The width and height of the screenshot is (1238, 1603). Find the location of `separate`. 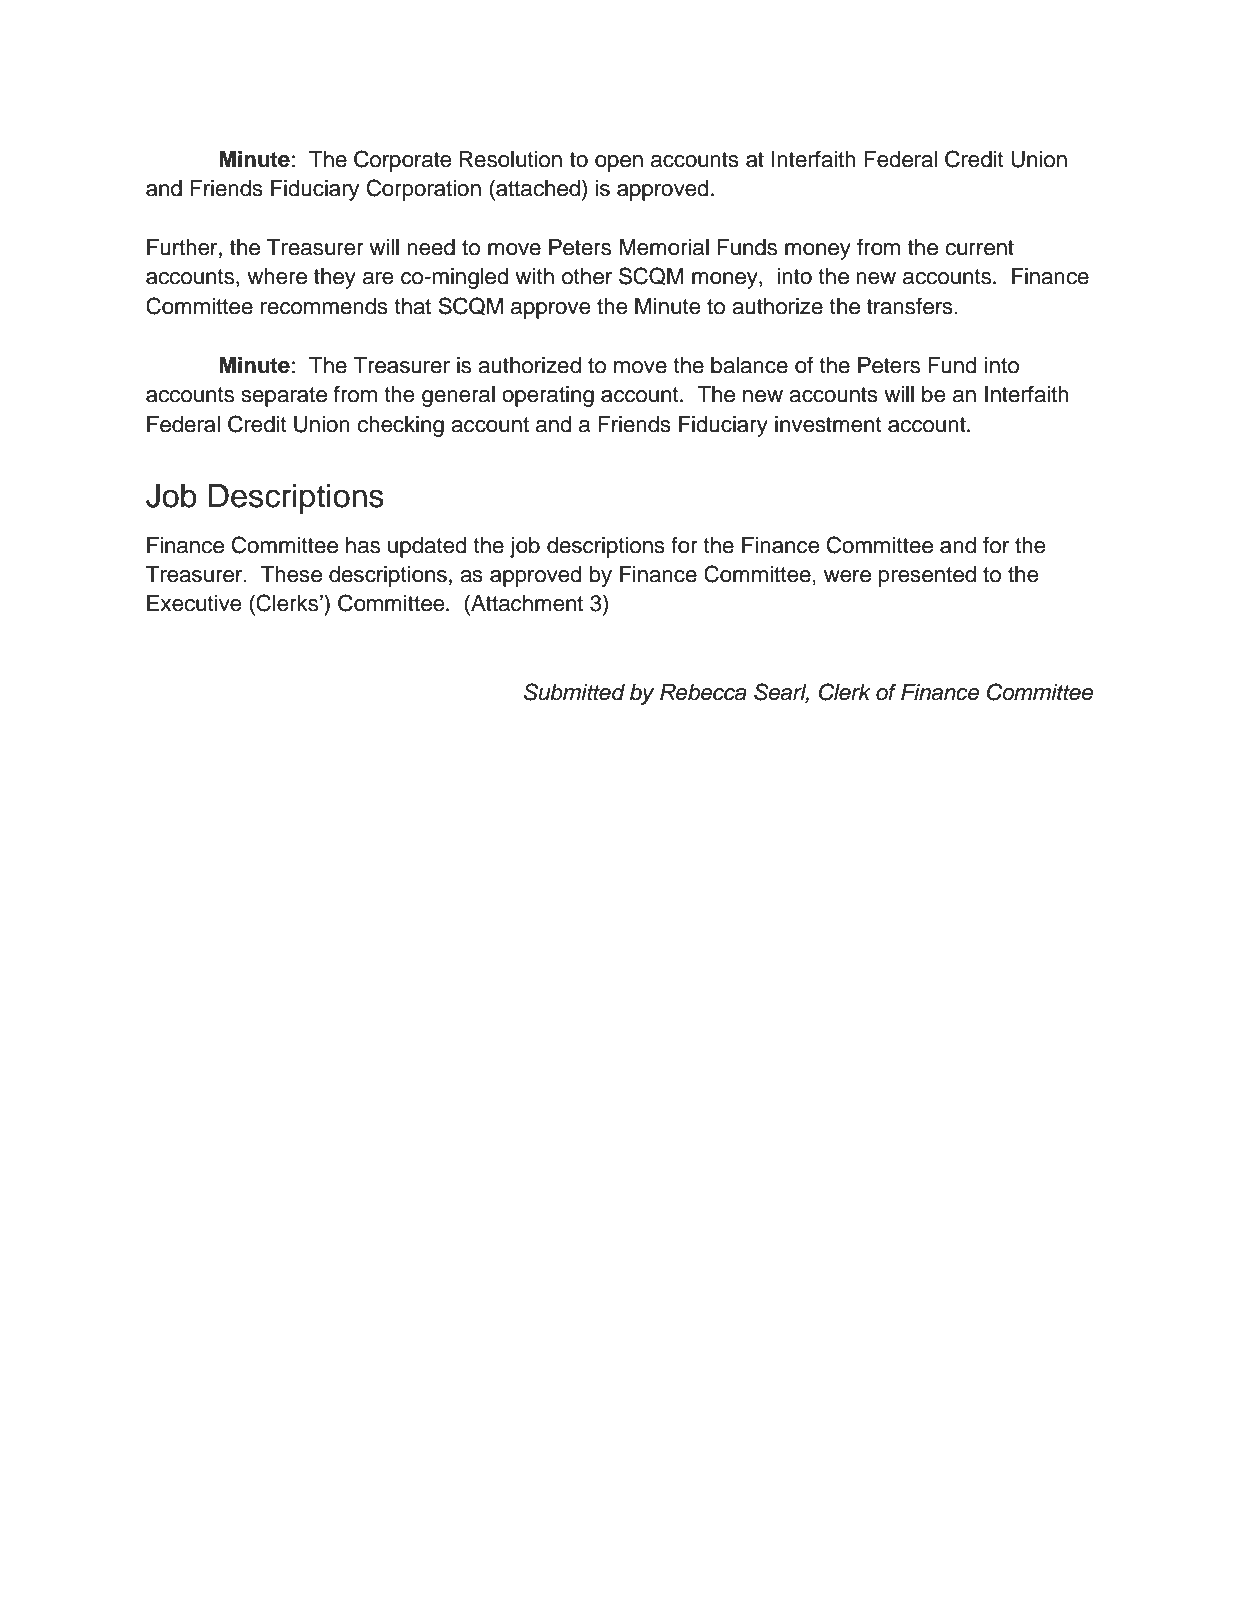

separate is located at coordinates (284, 397).
